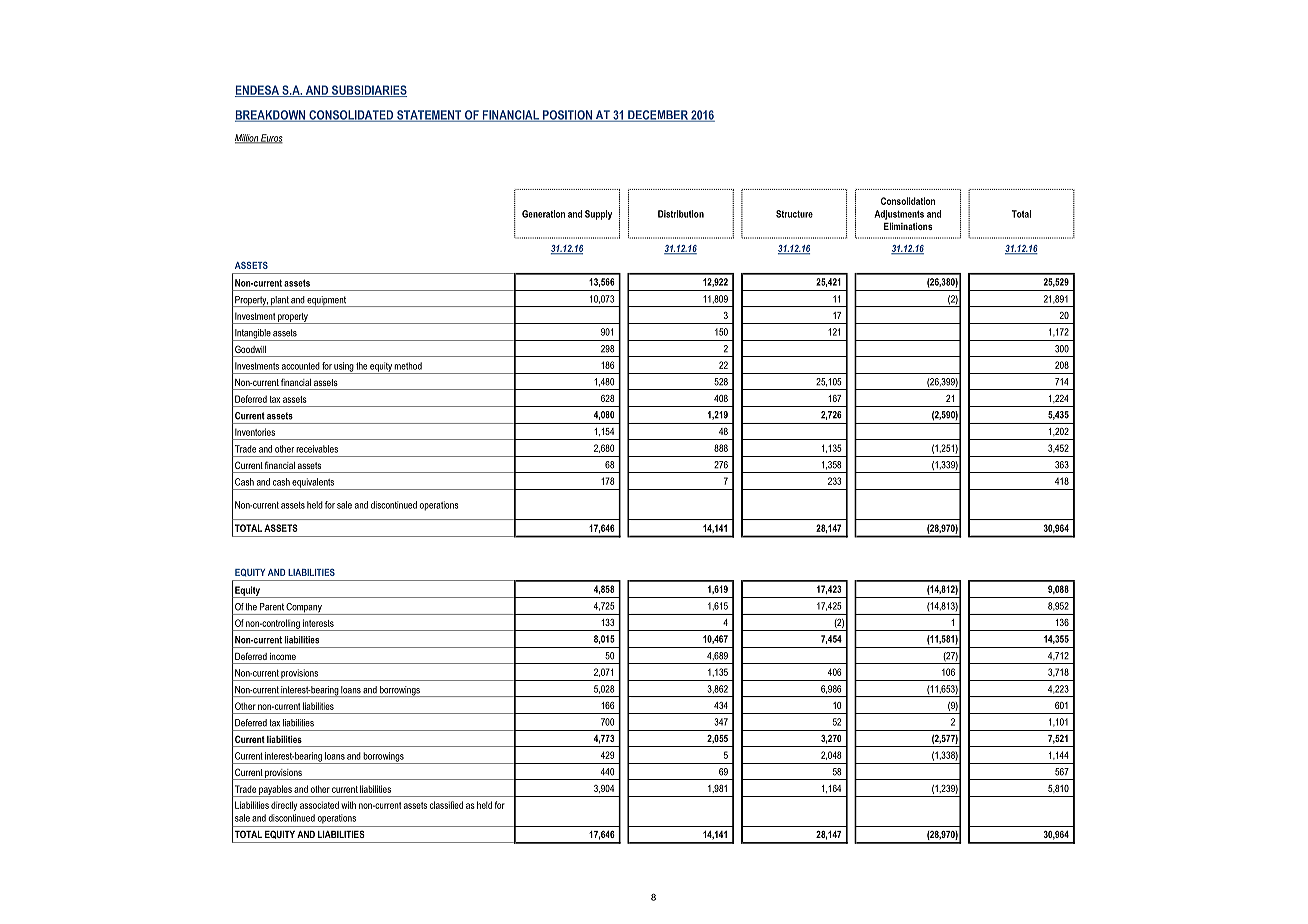 Image resolution: width=1308 pixels, height=924 pixels. Describe the element at coordinates (567, 116) in the image. I see `POSITION` at that location.
